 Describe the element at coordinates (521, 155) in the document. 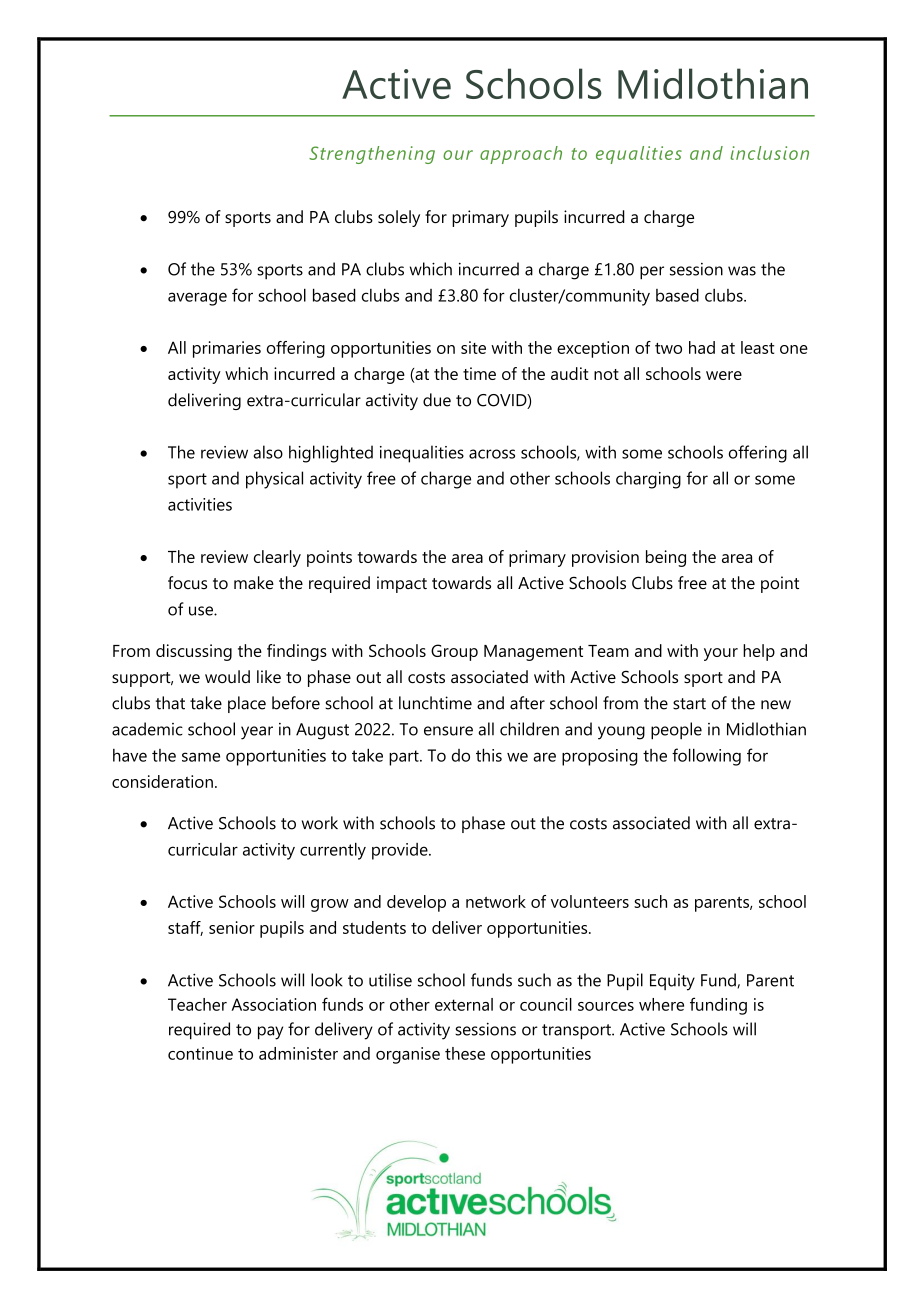

I see `approach` at that location.
